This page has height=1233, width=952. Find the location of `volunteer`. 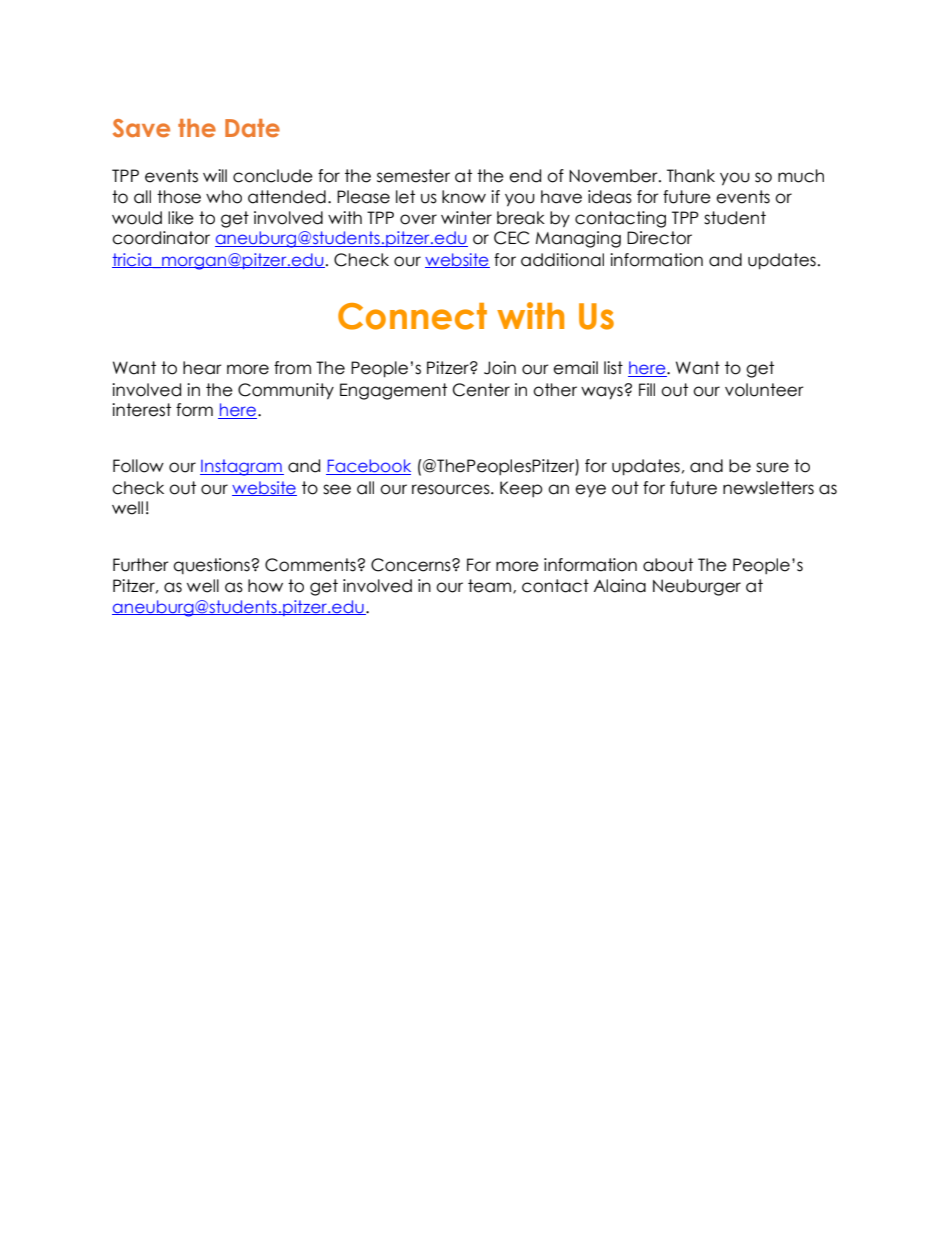

volunteer is located at coordinates (764, 390).
